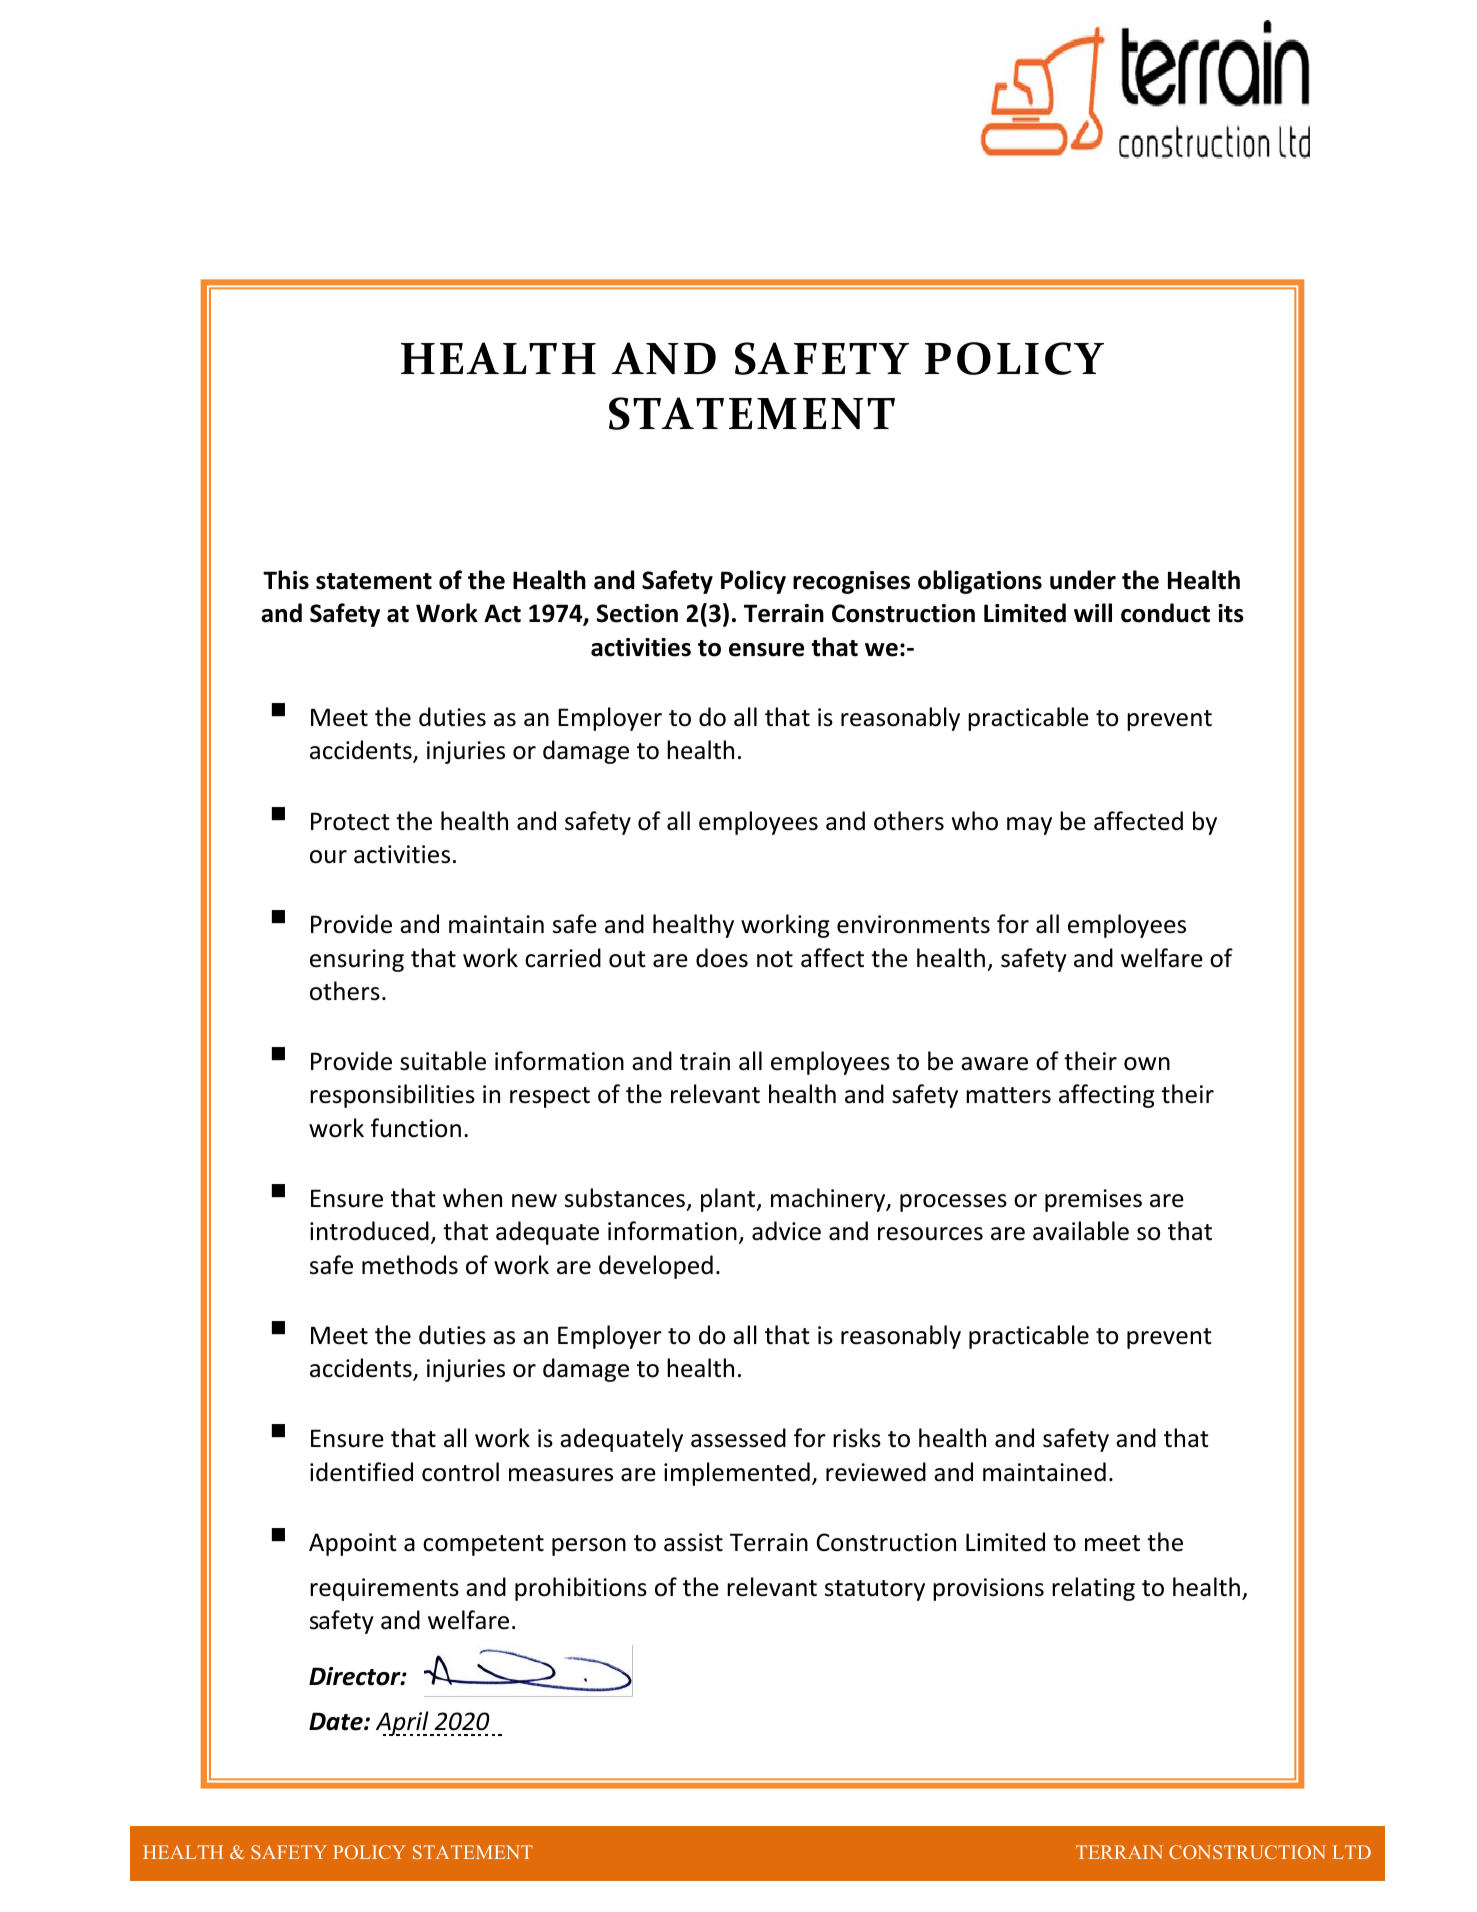  What do you see at coordinates (443, 1061) in the screenshot?
I see `suitable` at bounding box center [443, 1061].
